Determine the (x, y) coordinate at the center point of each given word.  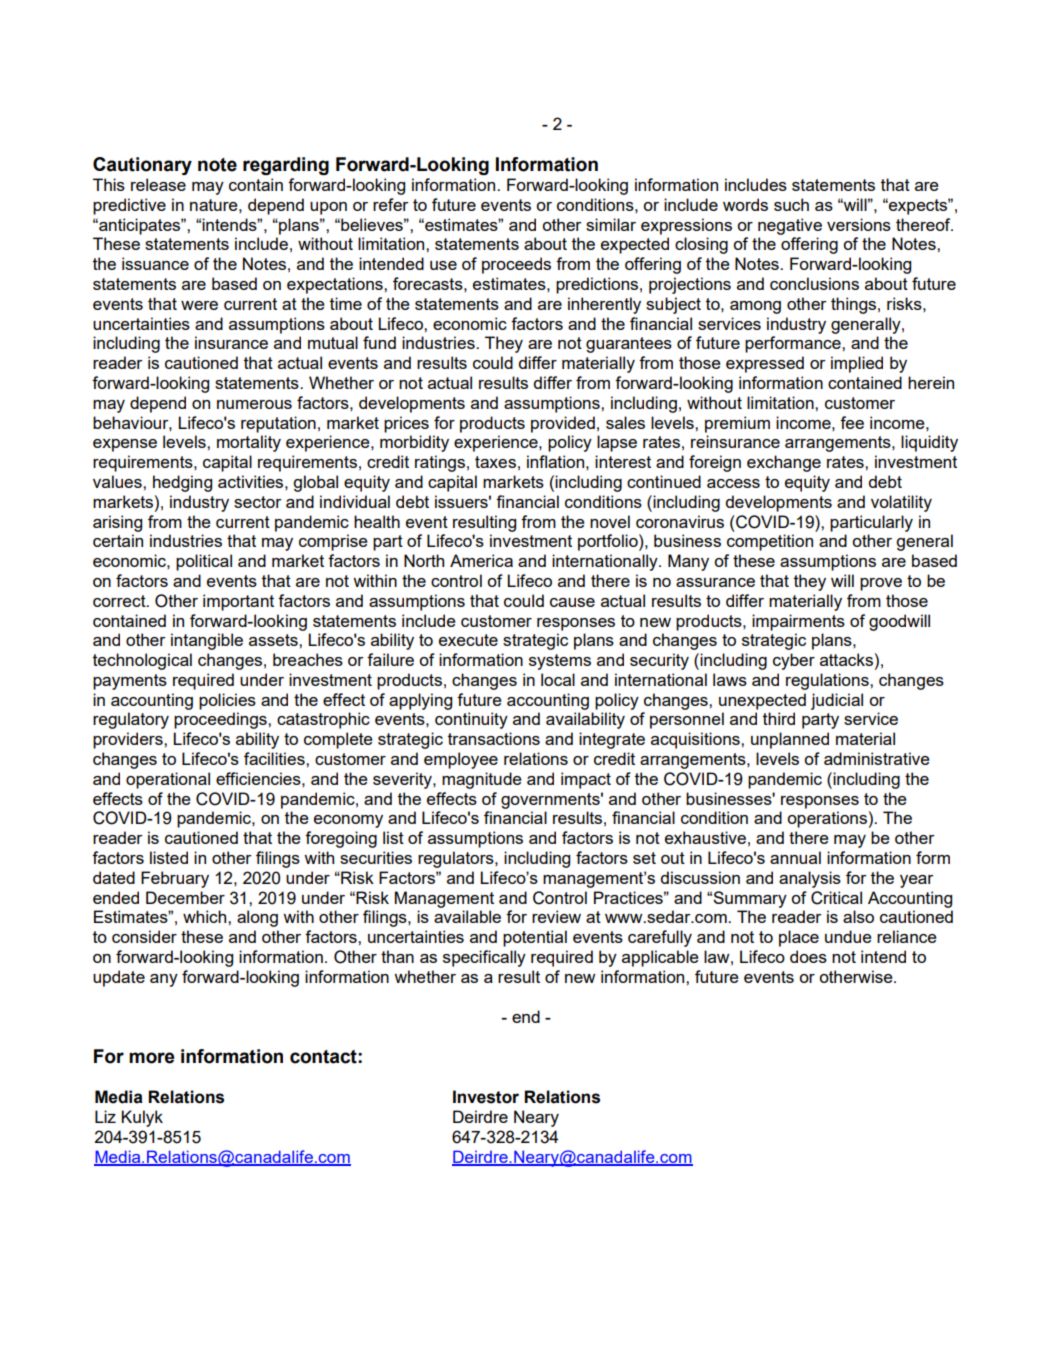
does (808, 956)
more (151, 1058)
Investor (486, 1097)
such (791, 204)
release (158, 184)
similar (611, 224)
